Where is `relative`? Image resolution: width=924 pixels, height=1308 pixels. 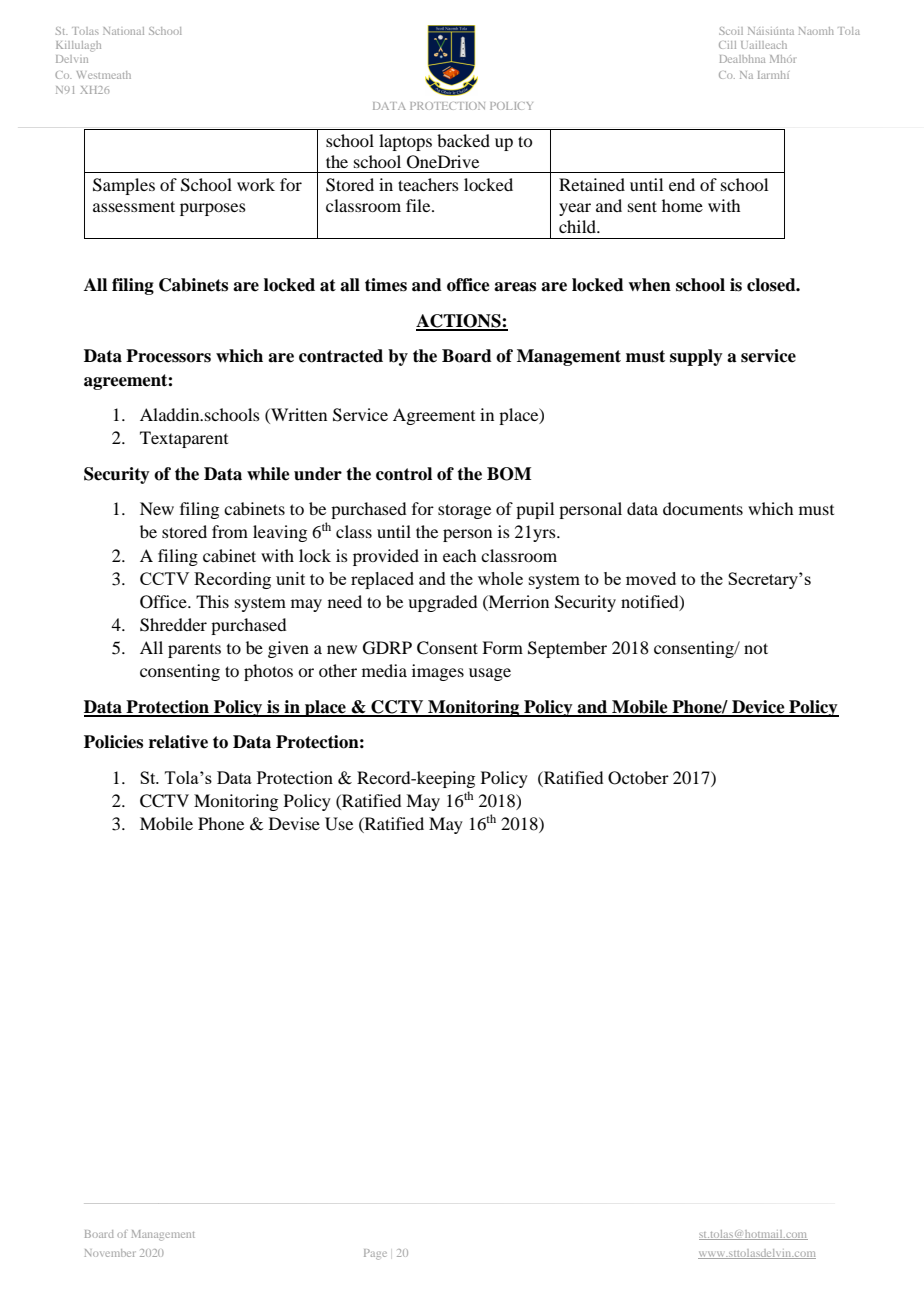 relative is located at coordinates (178, 742).
